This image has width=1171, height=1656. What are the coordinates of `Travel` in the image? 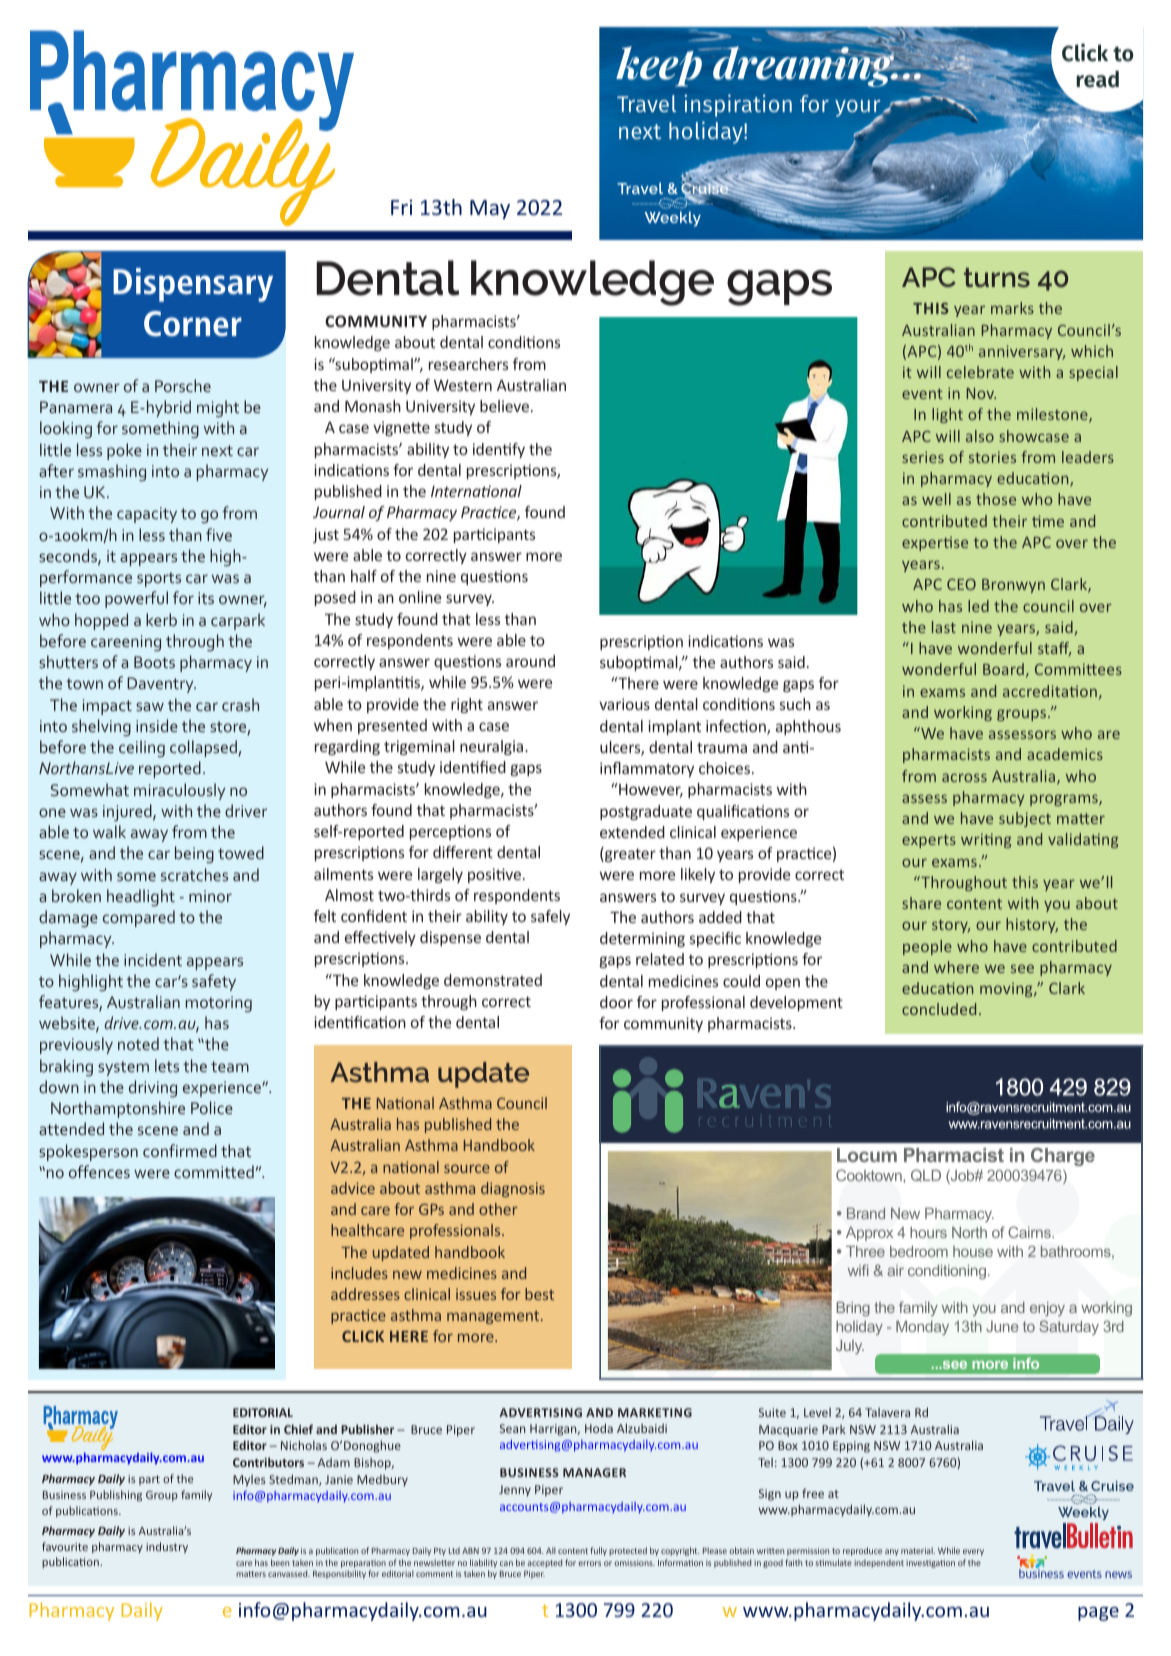 It's located at (646, 103).
